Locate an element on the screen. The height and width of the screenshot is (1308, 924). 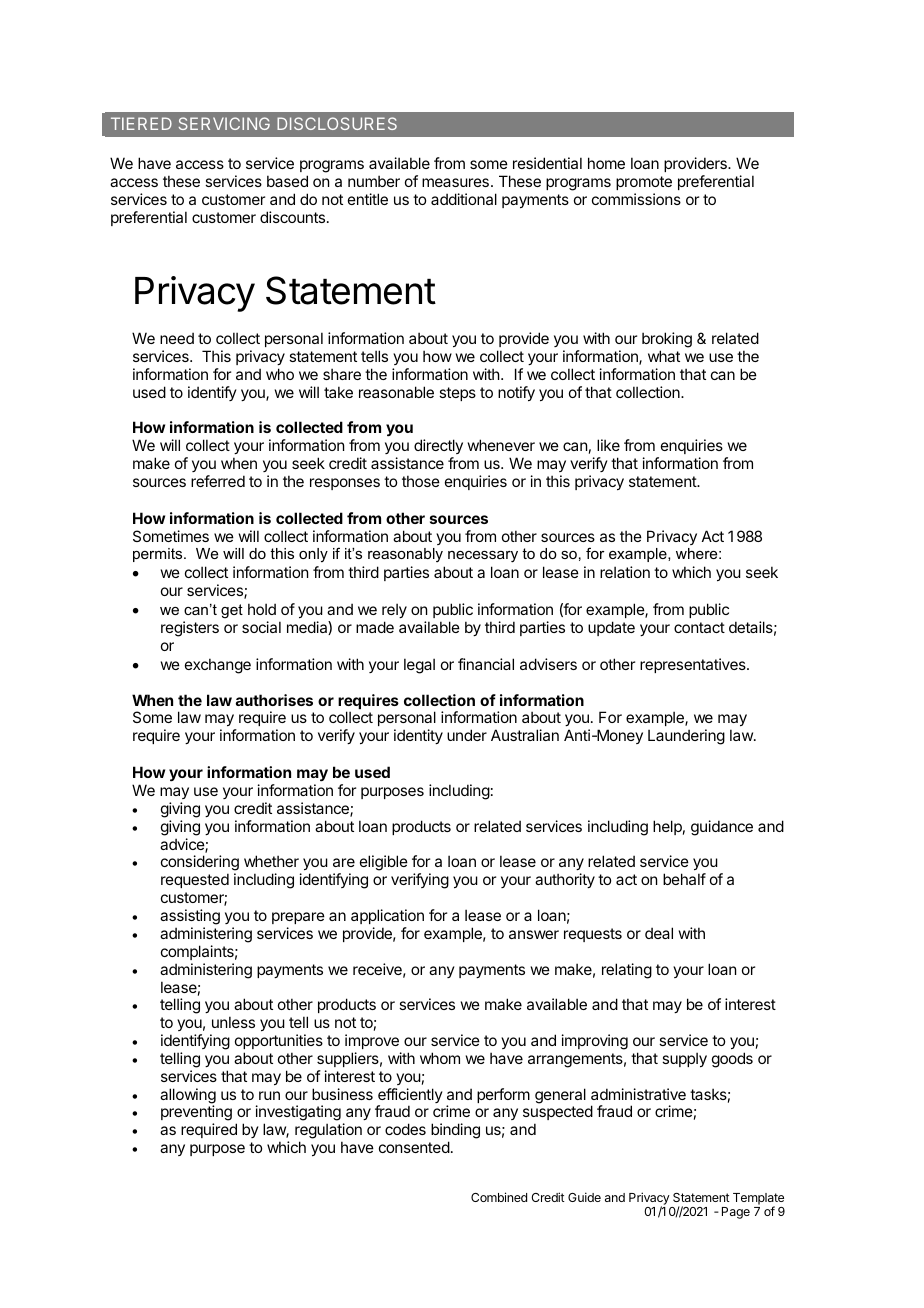
representatives is located at coordinates (694, 665).
